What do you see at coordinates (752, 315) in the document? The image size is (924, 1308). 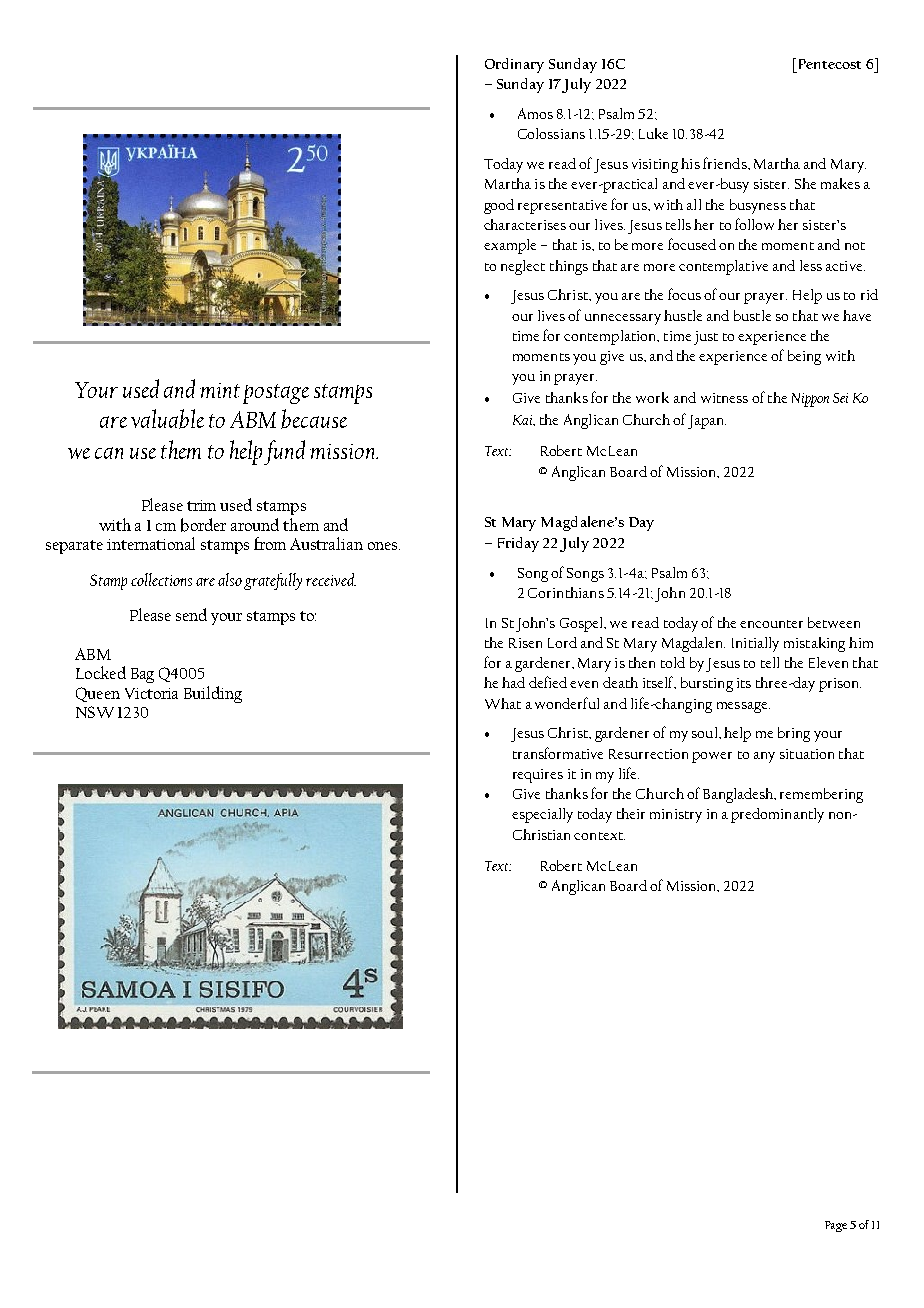 I see `bustle` at bounding box center [752, 315].
